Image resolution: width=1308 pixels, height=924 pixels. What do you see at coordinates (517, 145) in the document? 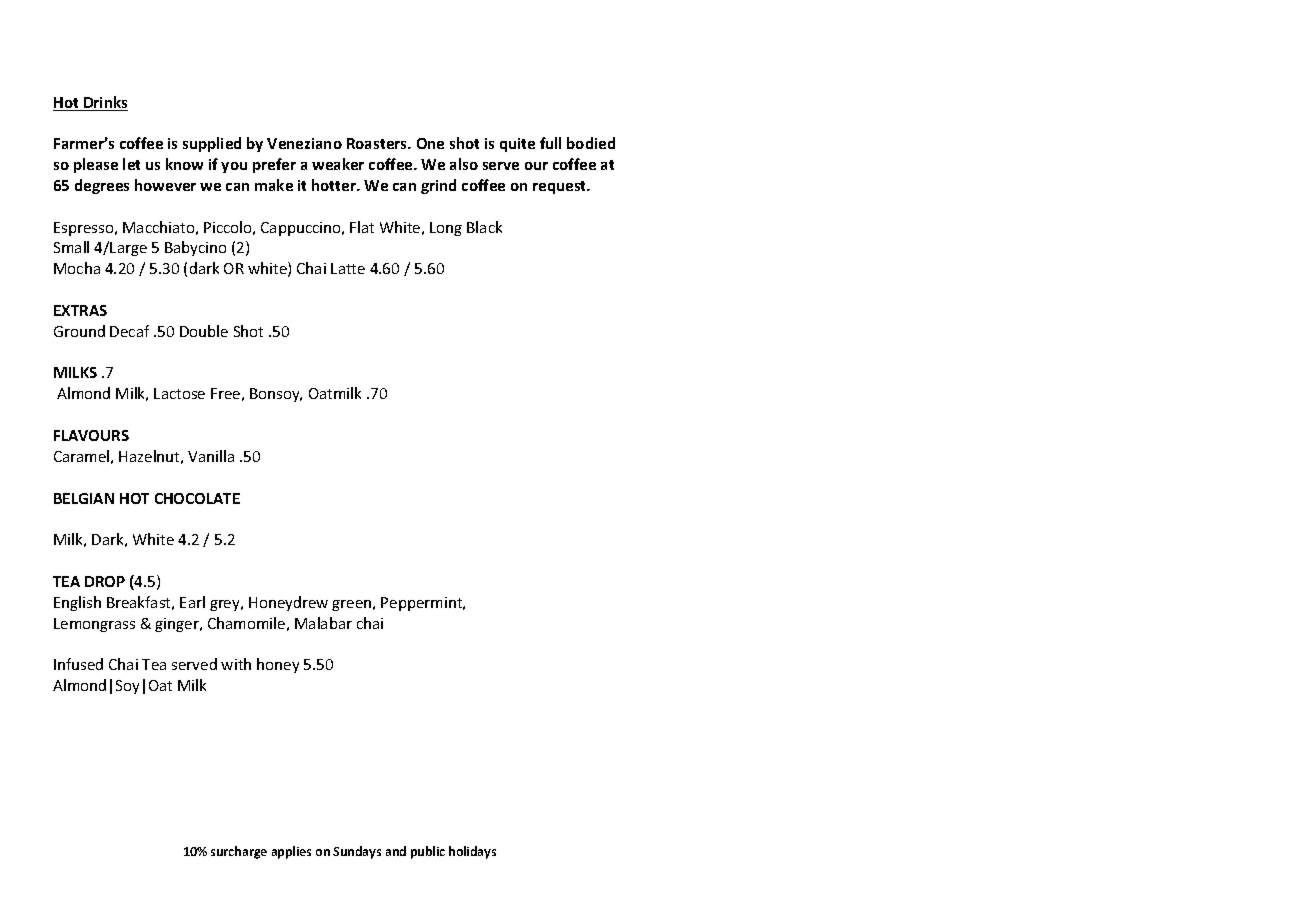
I see `quite` at bounding box center [517, 145].
